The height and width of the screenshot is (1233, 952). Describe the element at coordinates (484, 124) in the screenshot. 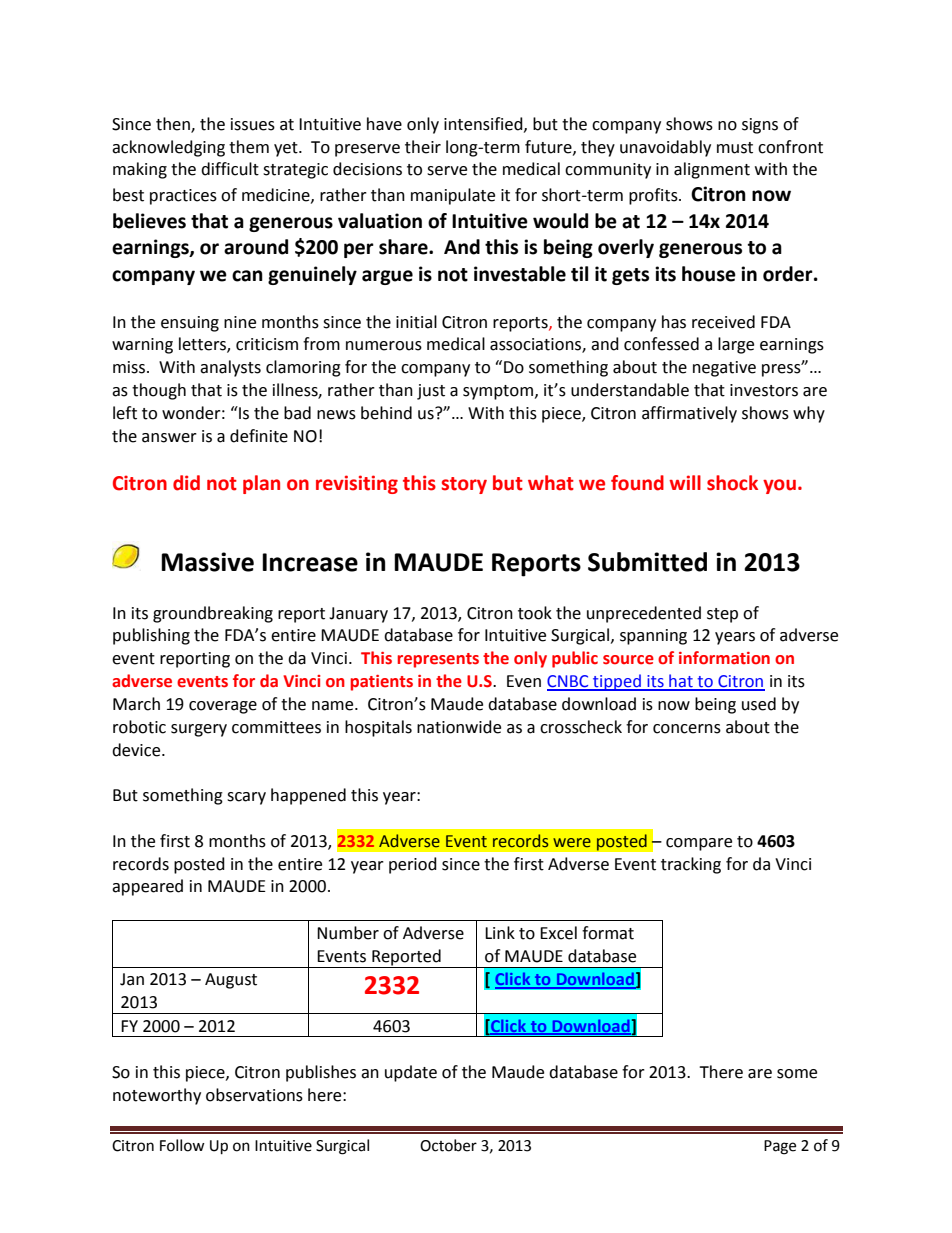

I see `intensified` at that location.
